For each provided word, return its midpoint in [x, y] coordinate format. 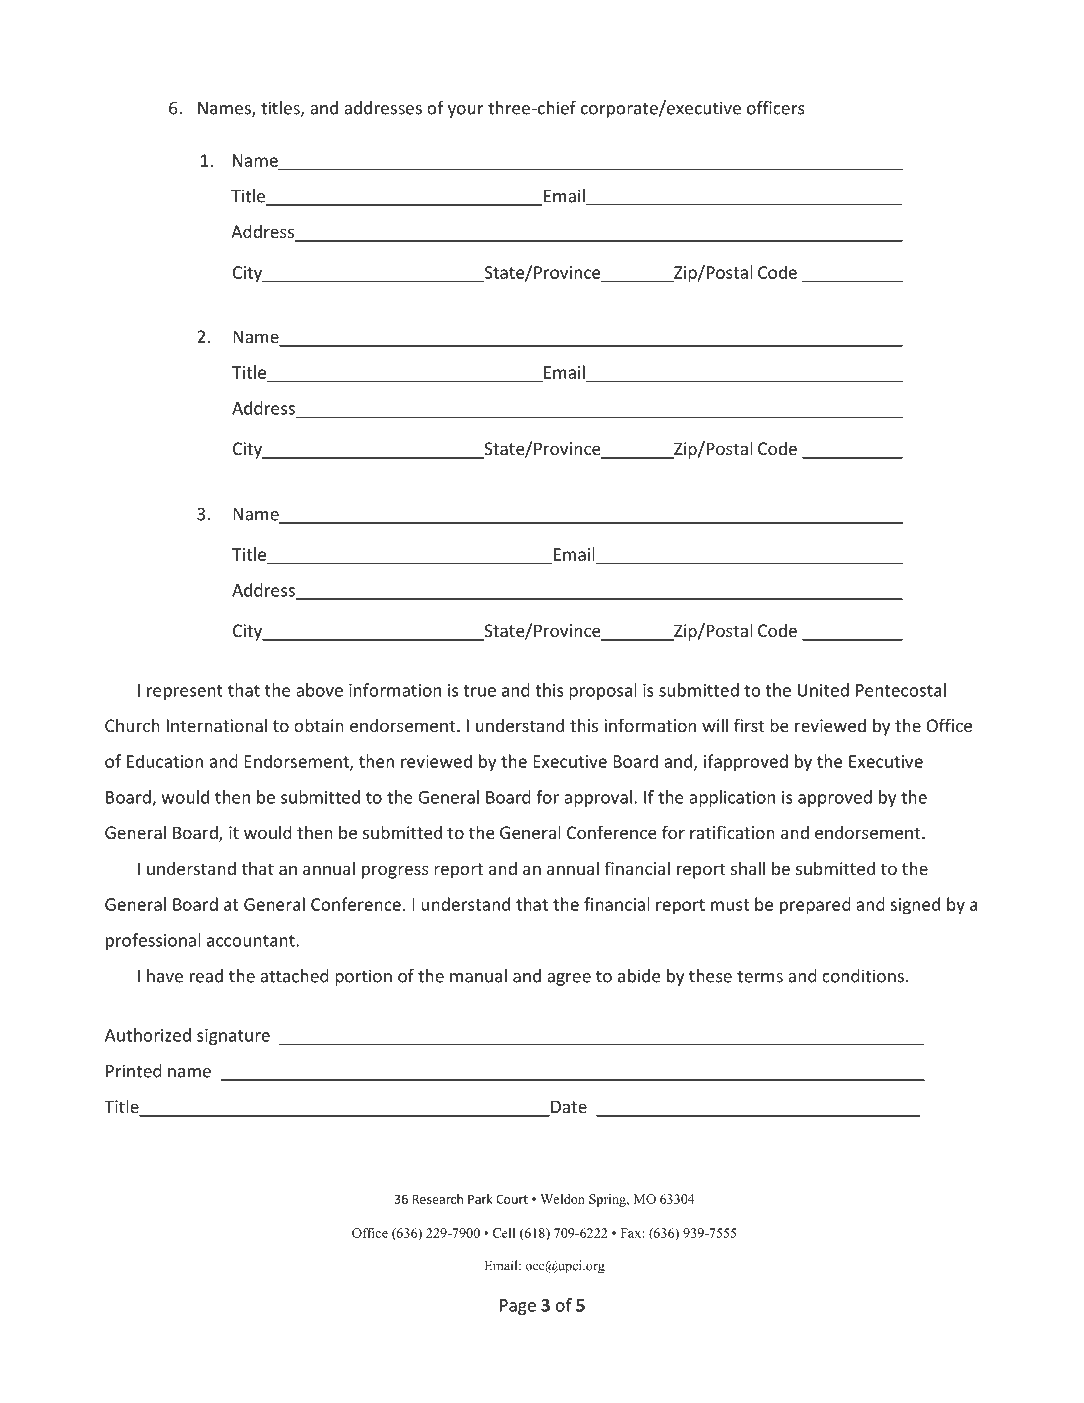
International [217, 725]
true [479, 691]
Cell [504, 1233]
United [823, 690]
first [749, 725]
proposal [603, 691]
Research [438, 1199]
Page [518, 1307]
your [465, 111]
